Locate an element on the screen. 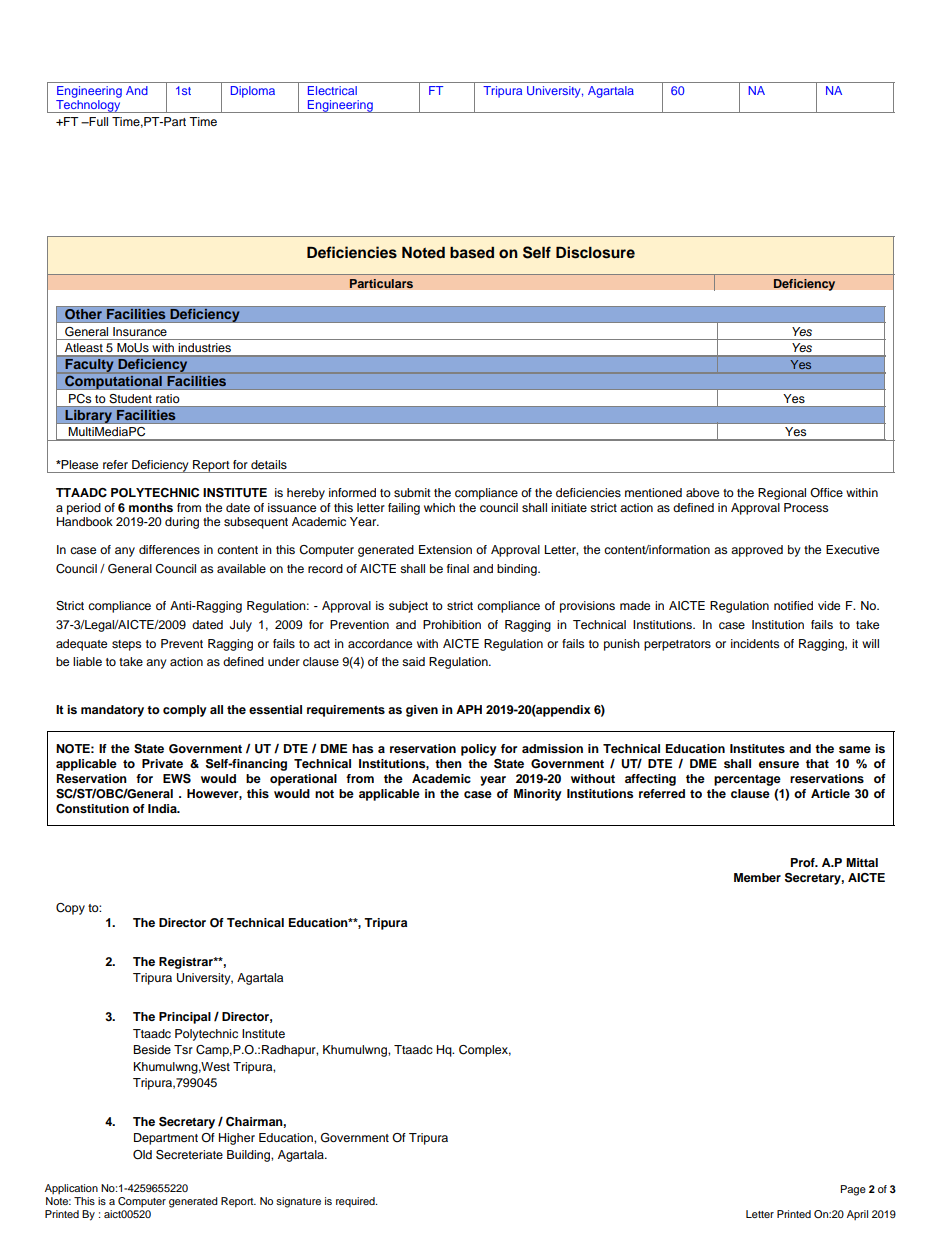  Disclosure is located at coordinates (595, 252).
